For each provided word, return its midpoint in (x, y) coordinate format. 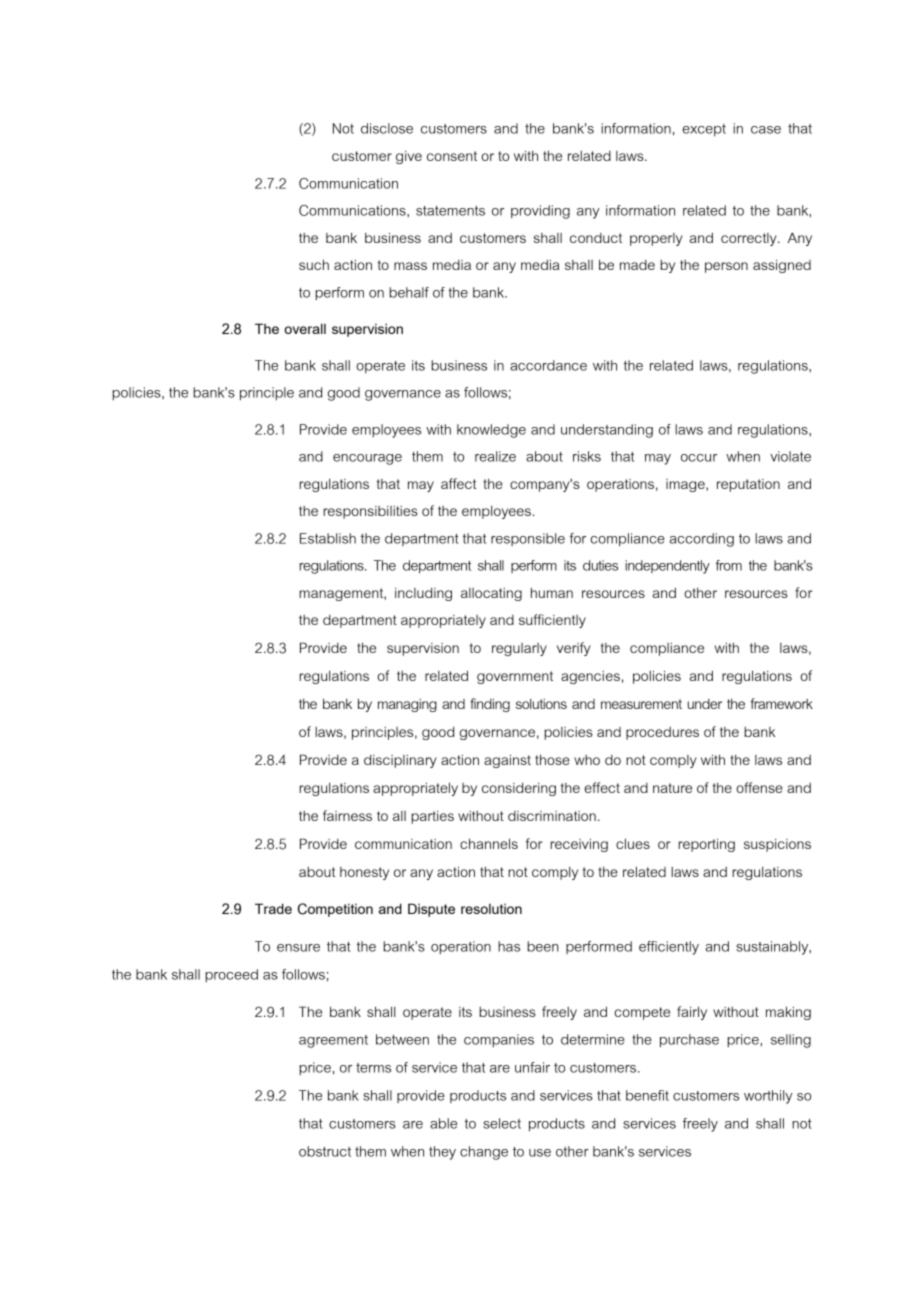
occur (699, 458)
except (704, 130)
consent (452, 156)
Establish (328, 538)
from (728, 565)
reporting (706, 845)
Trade (273, 908)
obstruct (325, 1151)
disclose (387, 128)
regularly (519, 649)
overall (305, 328)
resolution (491, 909)
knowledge (491, 431)
